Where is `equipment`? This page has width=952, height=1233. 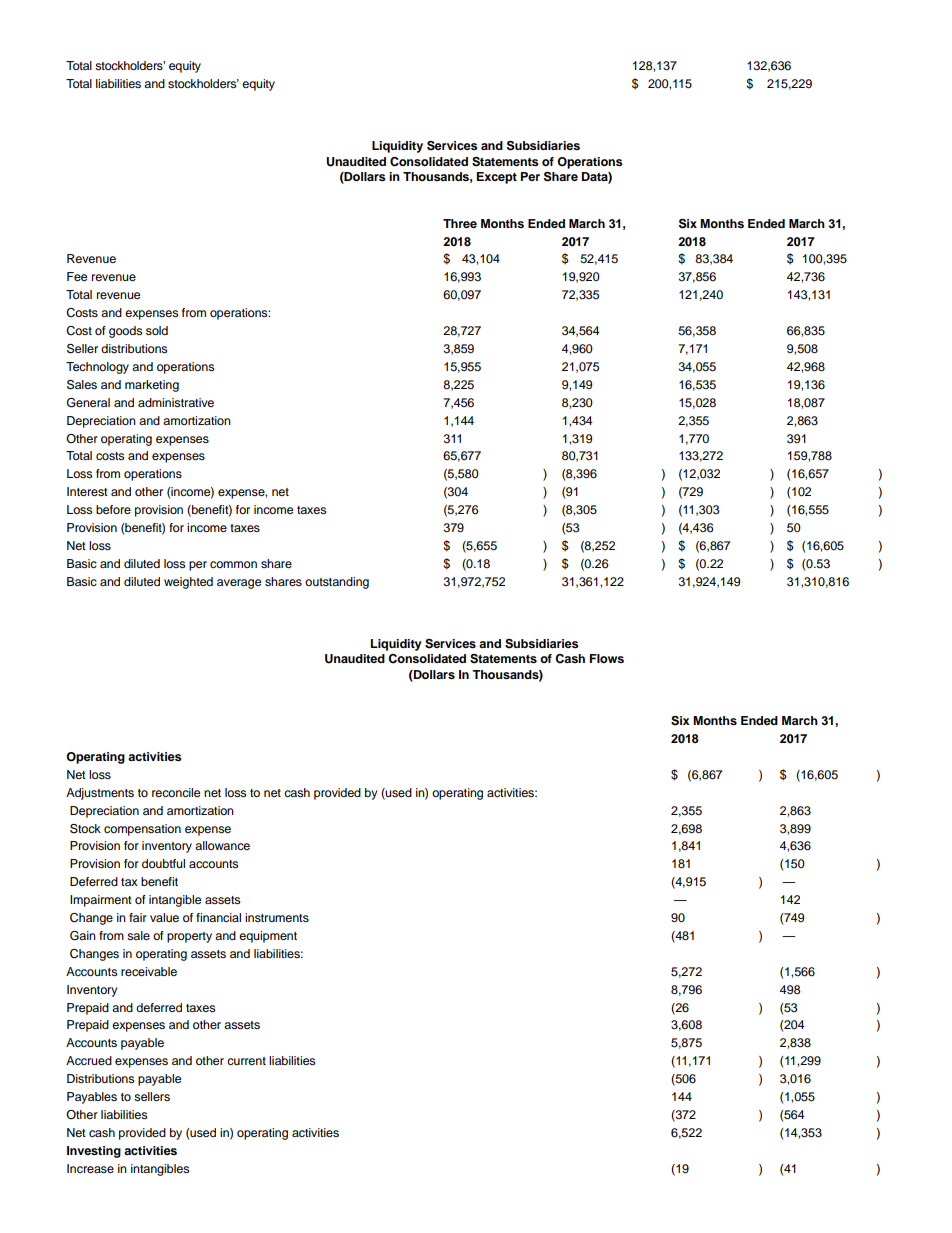 equipment is located at coordinates (268, 937).
